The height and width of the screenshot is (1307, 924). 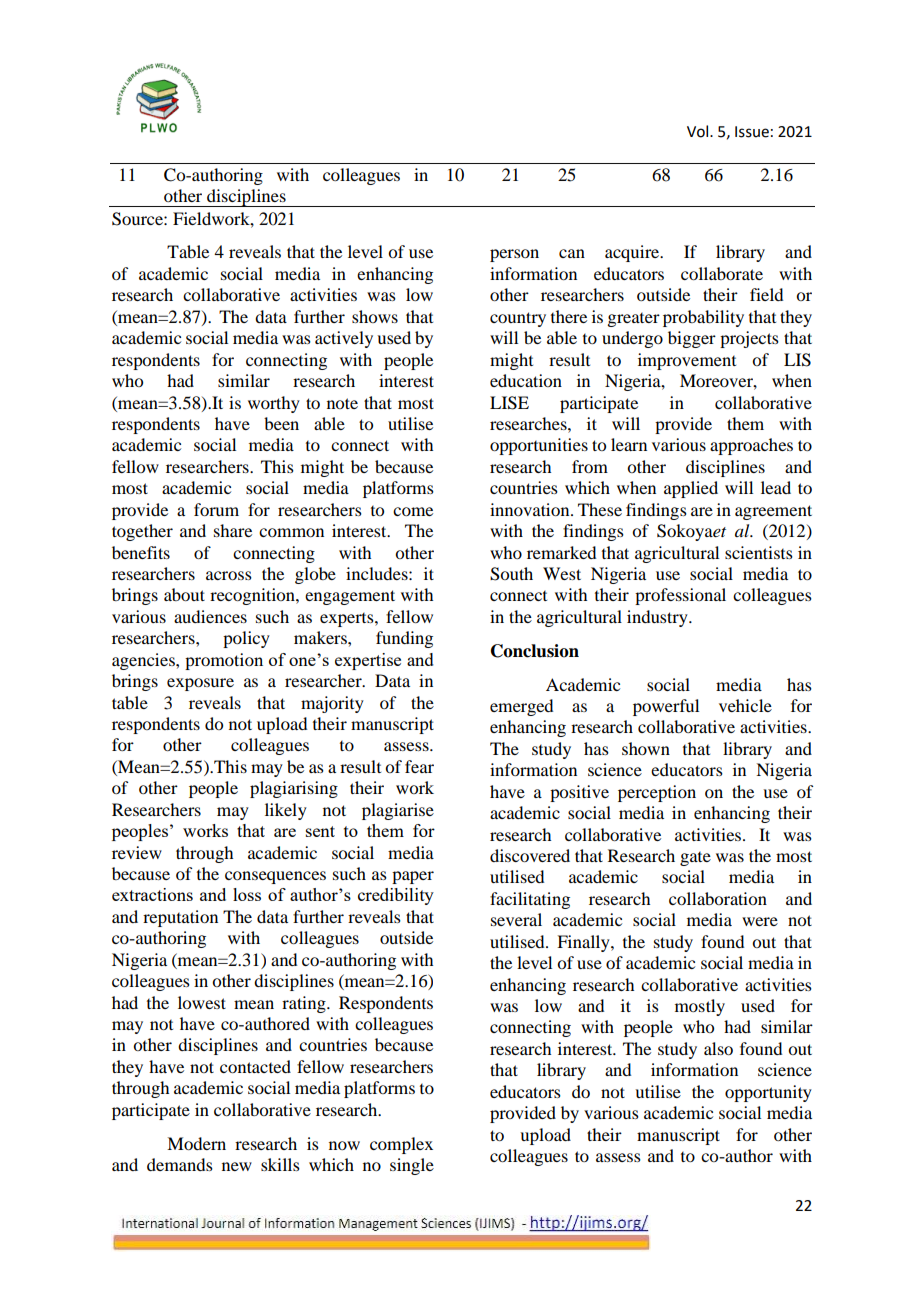 What do you see at coordinates (691, 489) in the screenshot?
I see `applied` at bounding box center [691, 489].
